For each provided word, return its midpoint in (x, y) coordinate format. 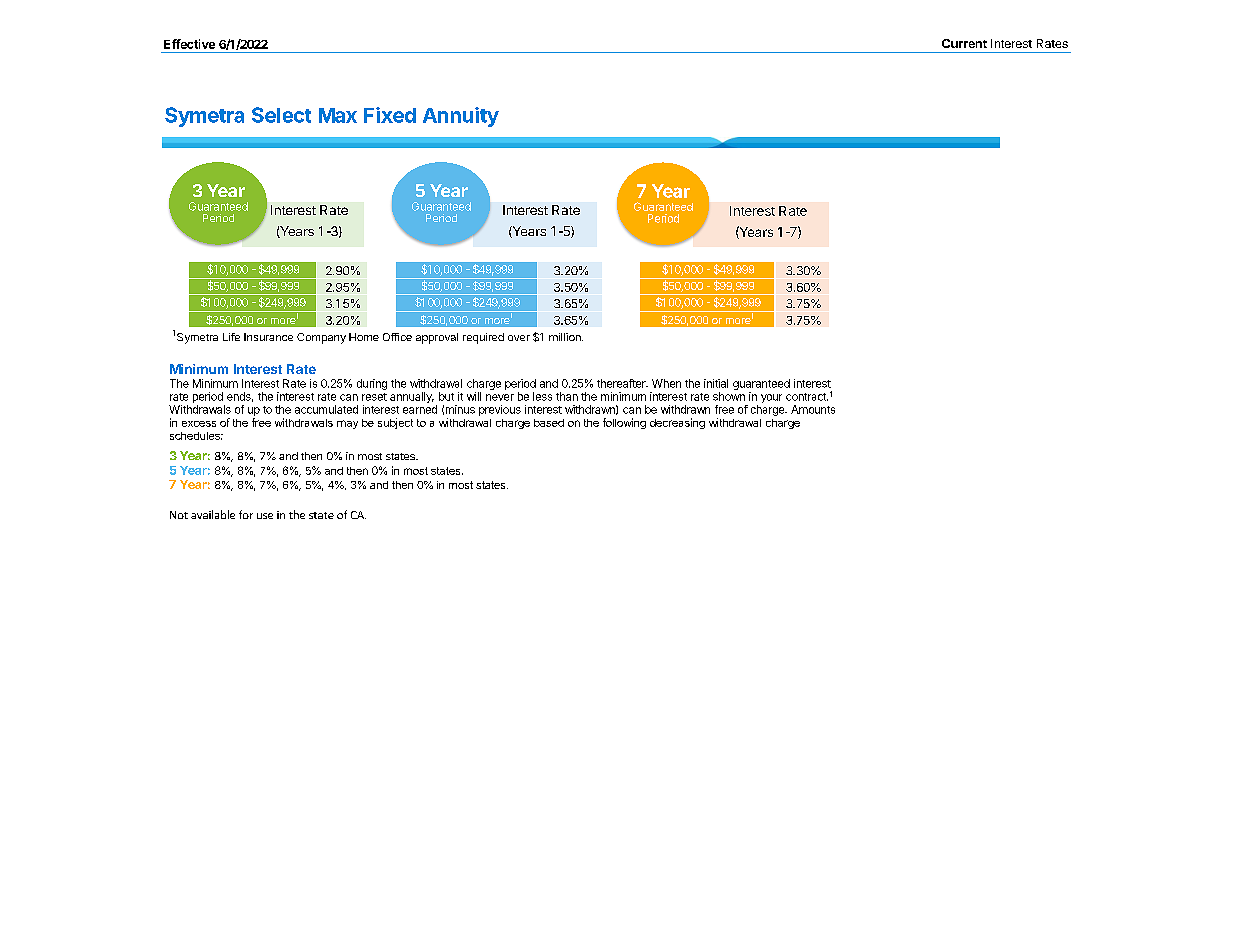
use (265, 516)
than (567, 396)
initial (716, 383)
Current (964, 43)
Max (338, 115)
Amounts (813, 409)
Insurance (268, 337)
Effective (189, 44)
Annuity (461, 117)
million (566, 337)
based (549, 423)
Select (281, 115)
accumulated (326, 409)
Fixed (390, 115)
